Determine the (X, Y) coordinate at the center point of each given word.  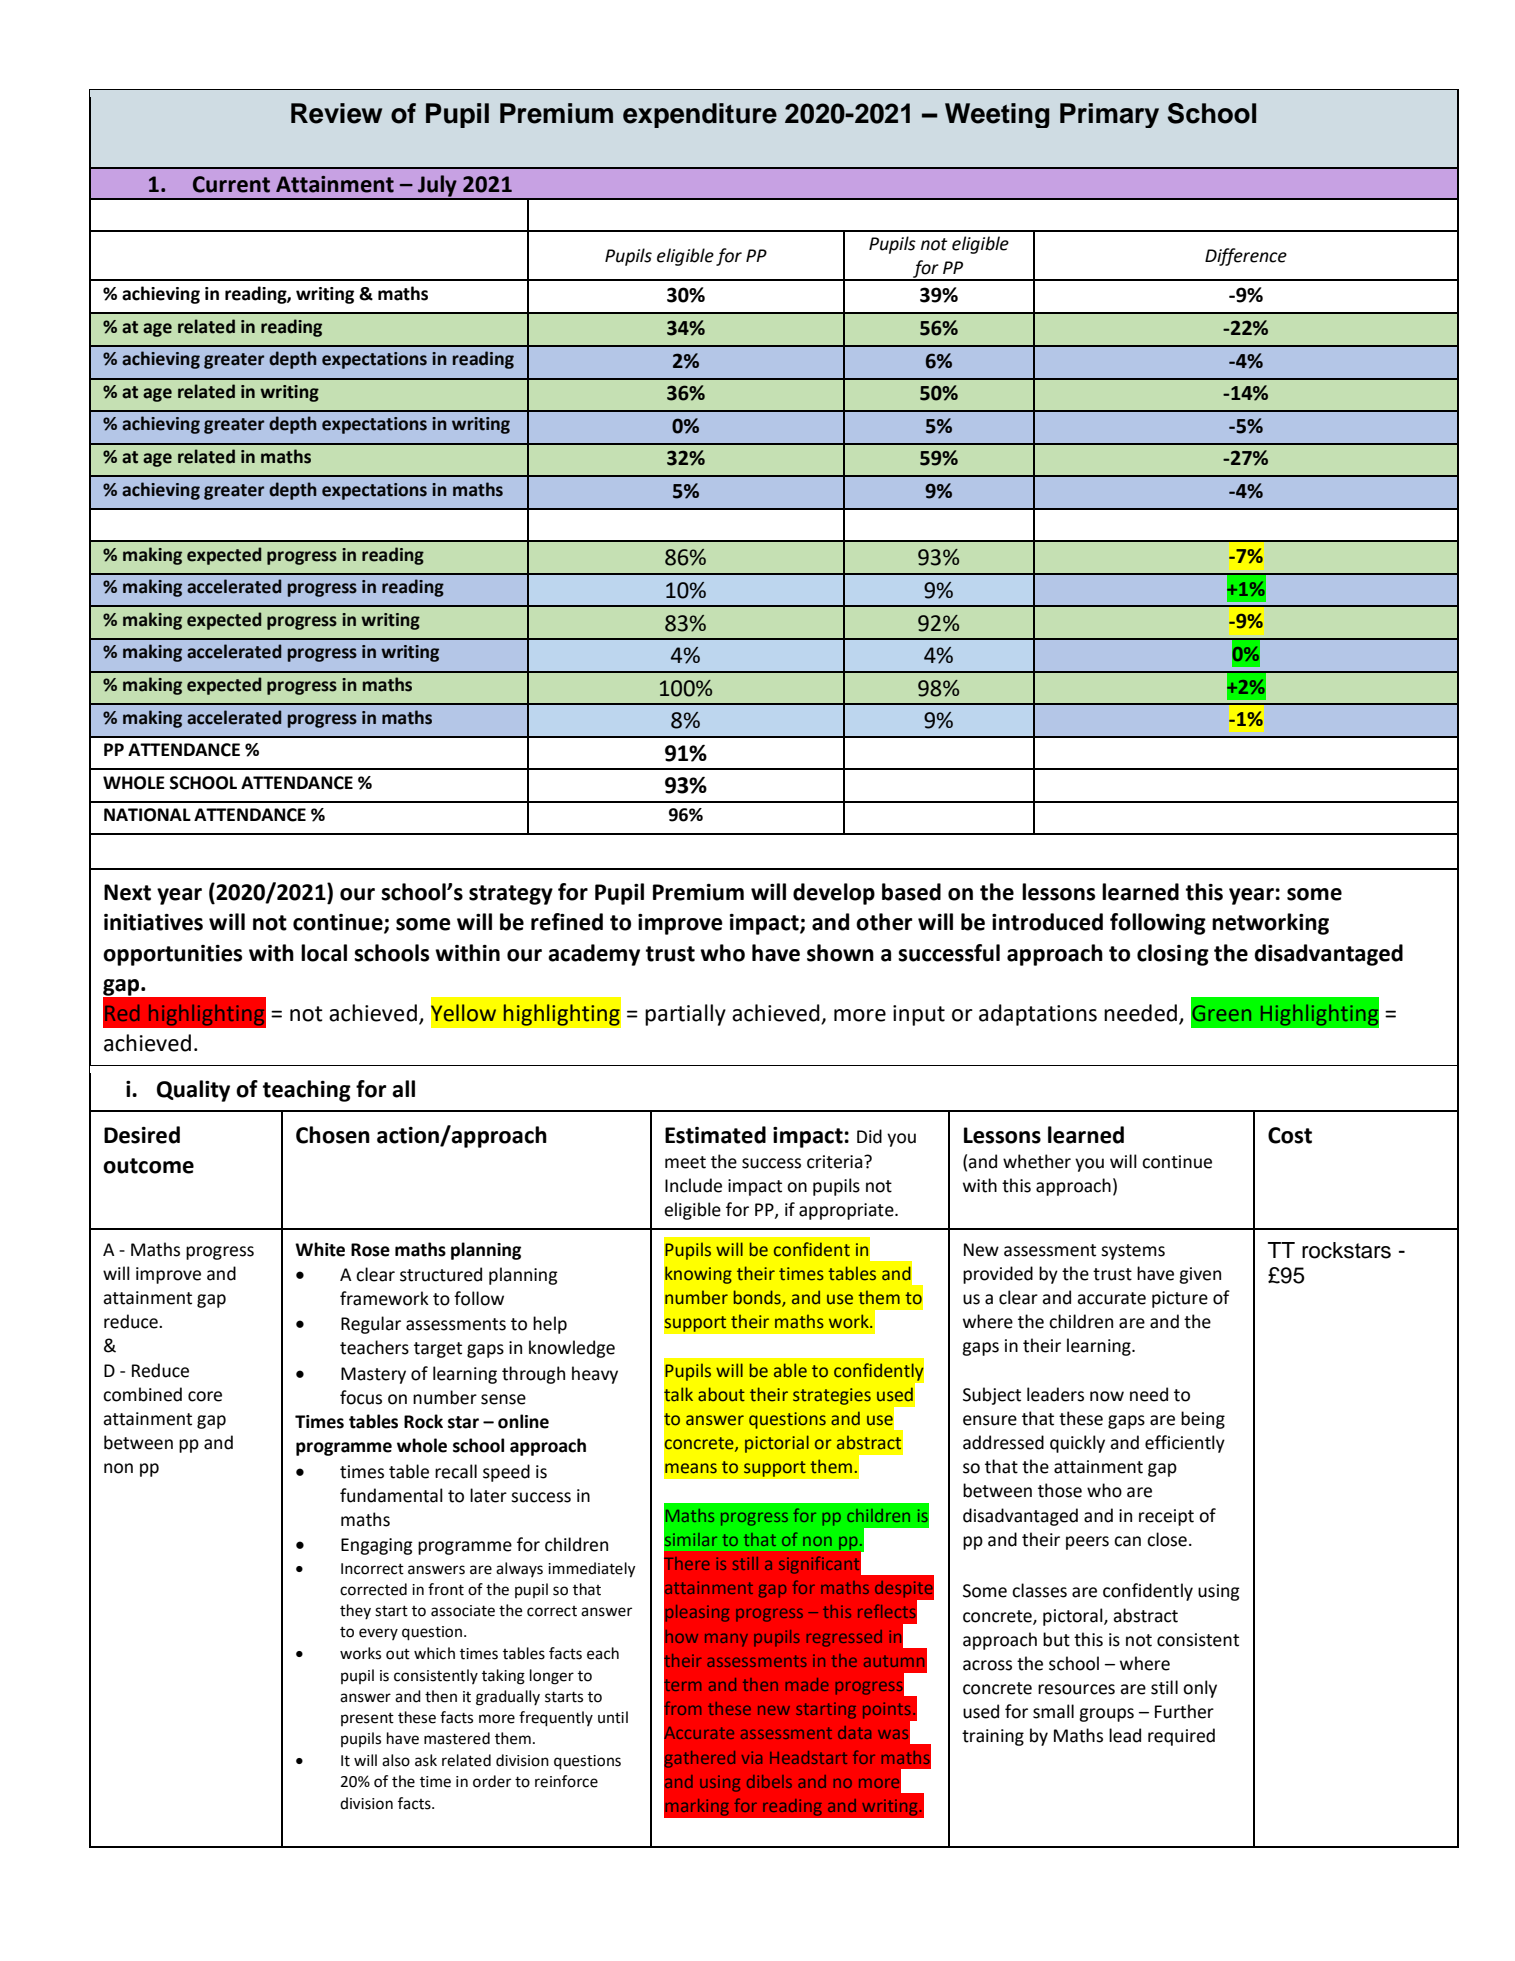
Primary (1109, 115)
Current (231, 184)
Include (693, 1185)
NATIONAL (147, 815)
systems (1133, 1252)
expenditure (700, 115)
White (320, 1249)
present (367, 1719)
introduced (1047, 922)
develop (834, 894)
